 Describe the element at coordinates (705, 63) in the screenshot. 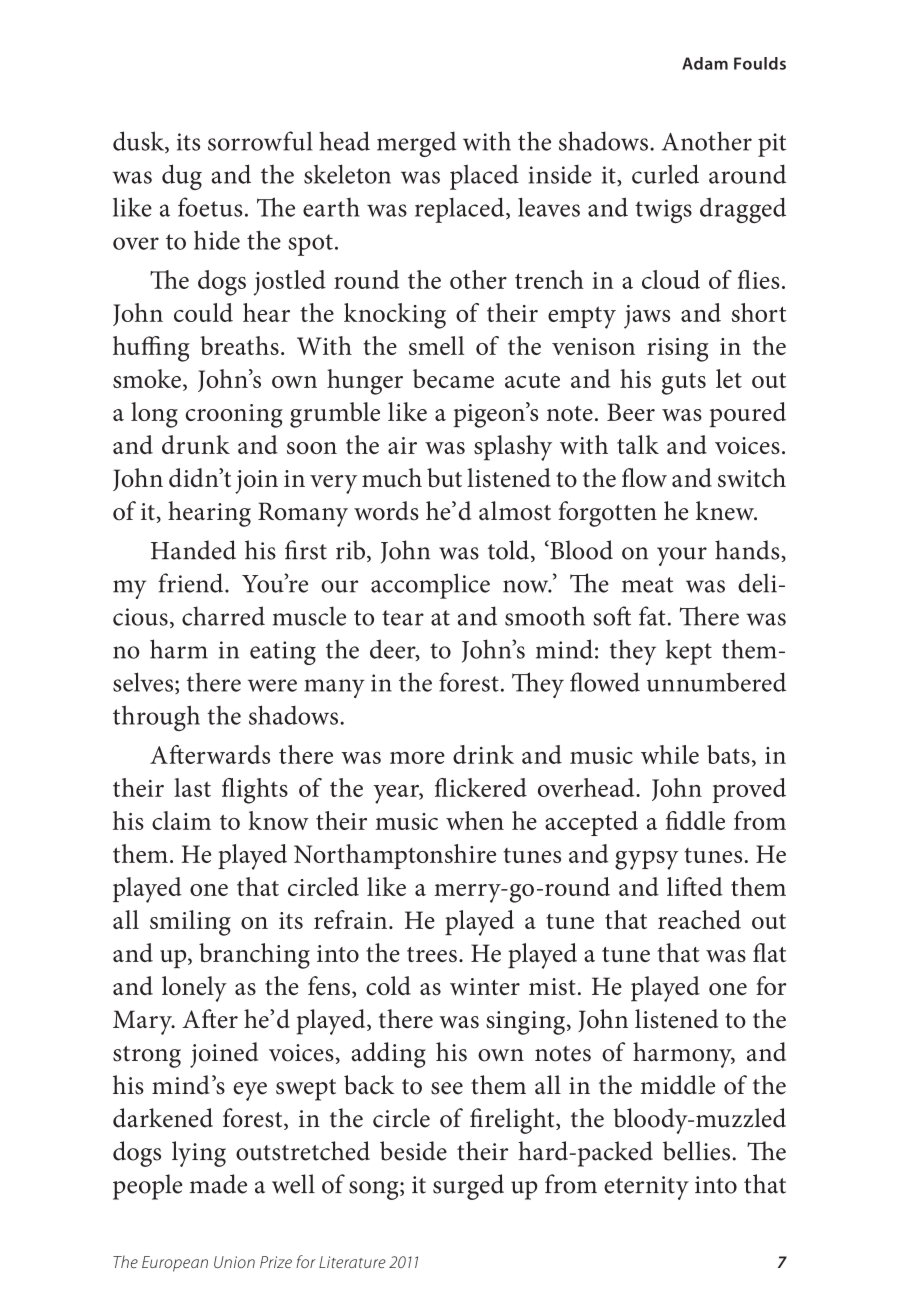

I see `Adam` at that location.
